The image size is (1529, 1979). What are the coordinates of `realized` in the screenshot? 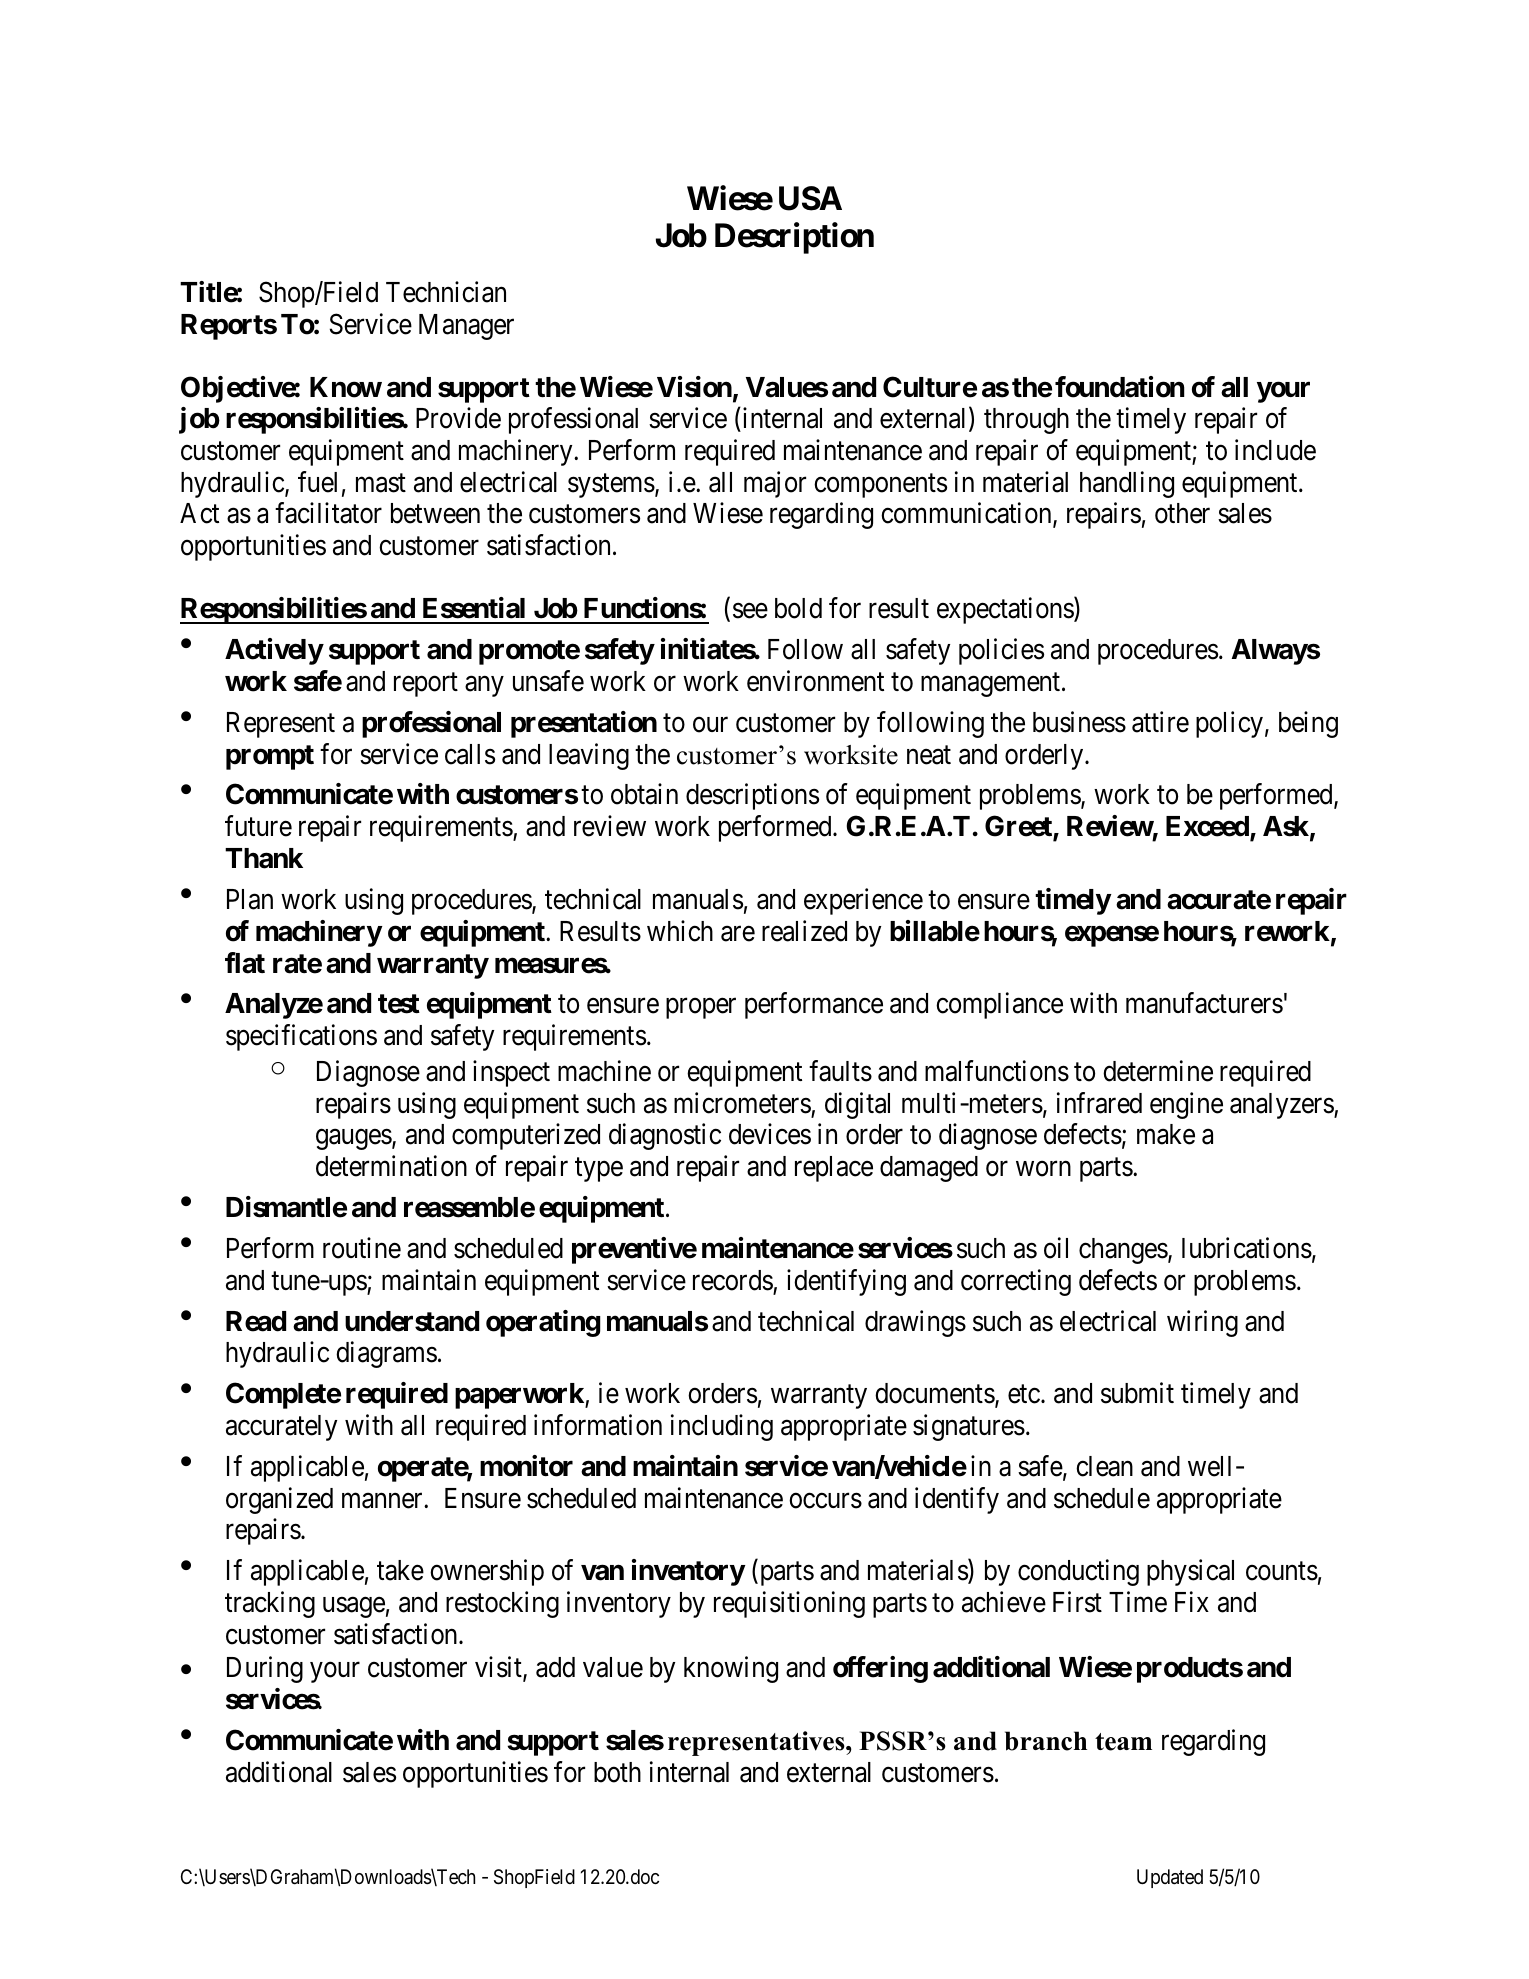 It's located at (804, 931).
